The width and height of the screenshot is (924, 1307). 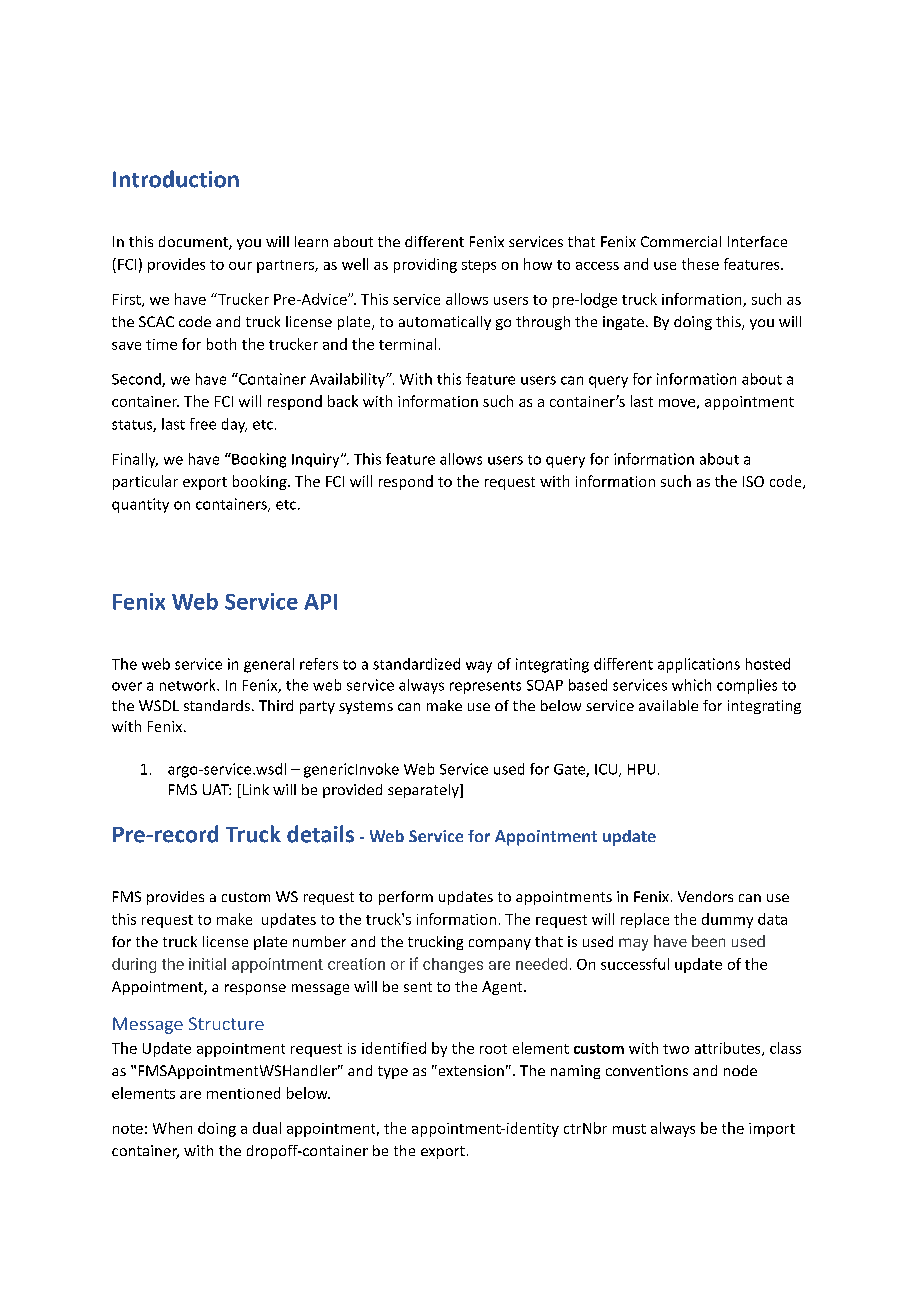 I want to click on mentioned, so click(x=243, y=1093).
